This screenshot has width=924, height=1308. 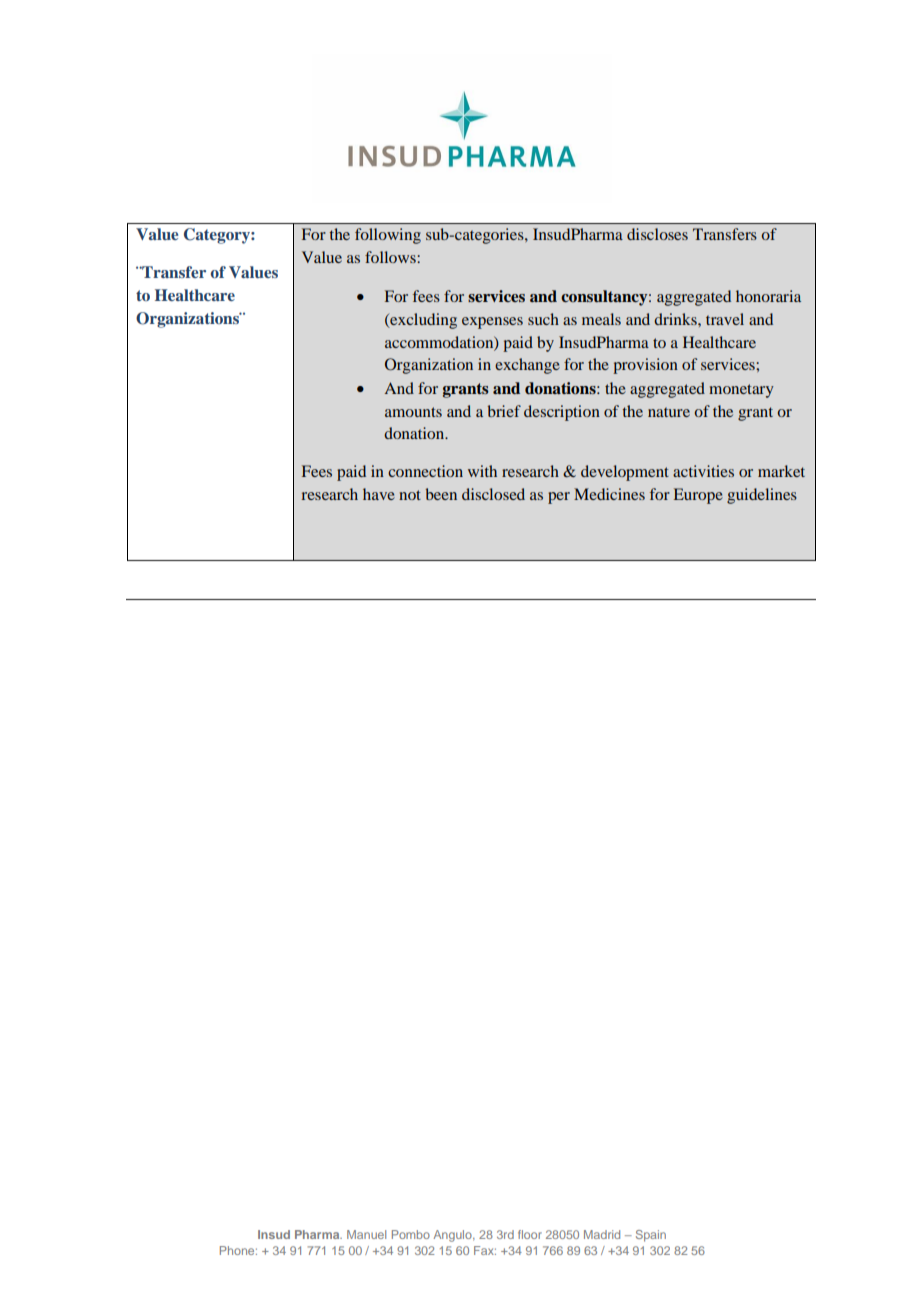 I want to click on Europe, so click(x=698, y=496).
